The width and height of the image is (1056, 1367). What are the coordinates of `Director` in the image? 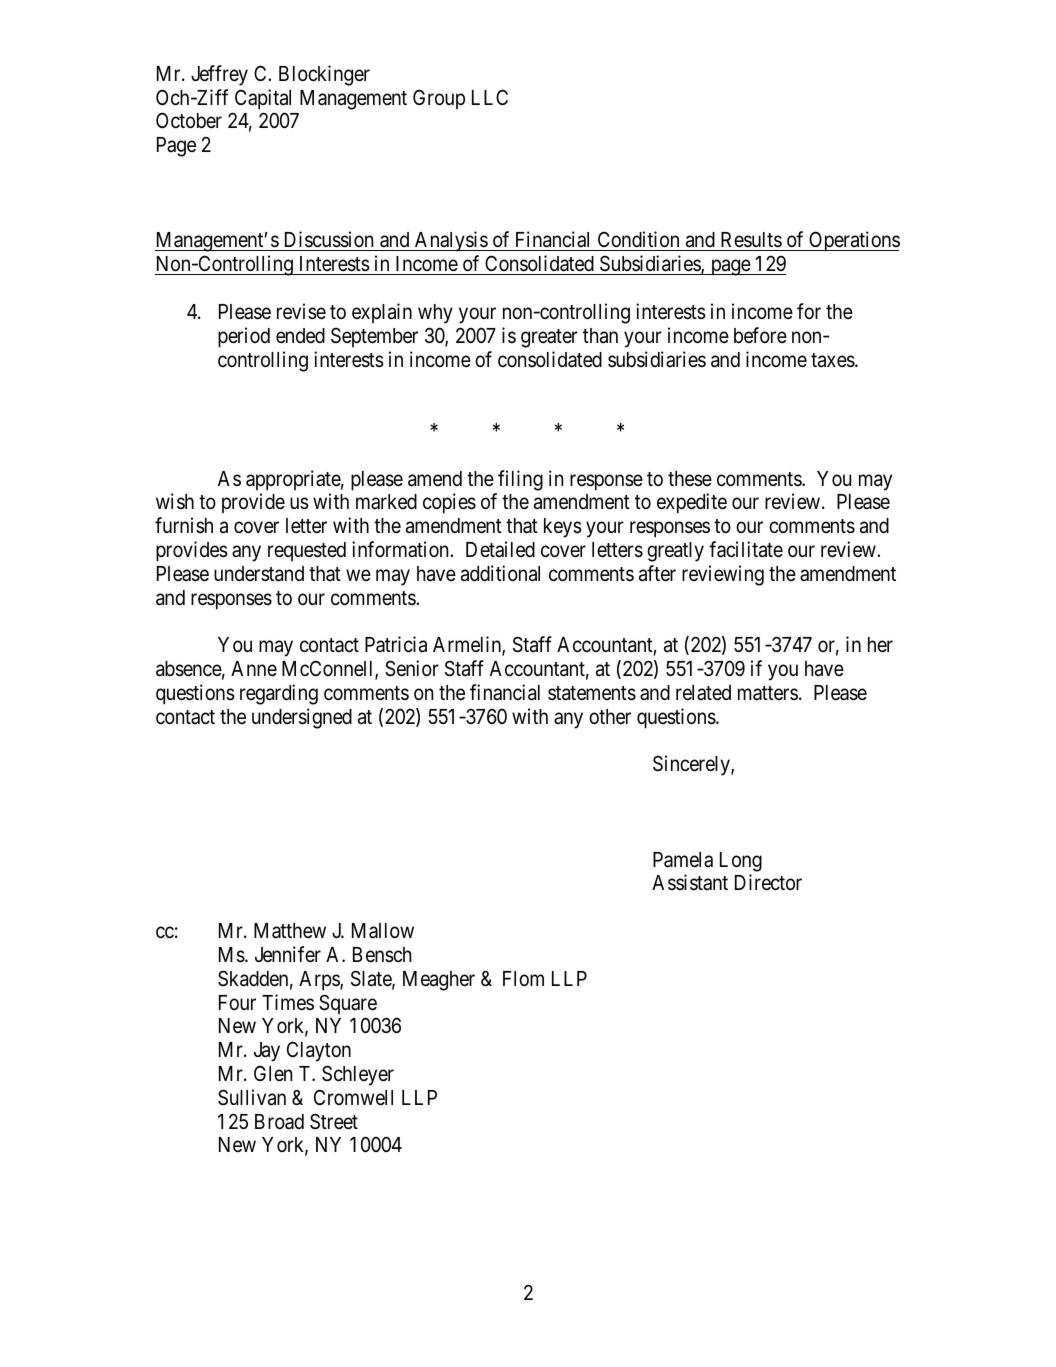 It's located at (768, 882).
